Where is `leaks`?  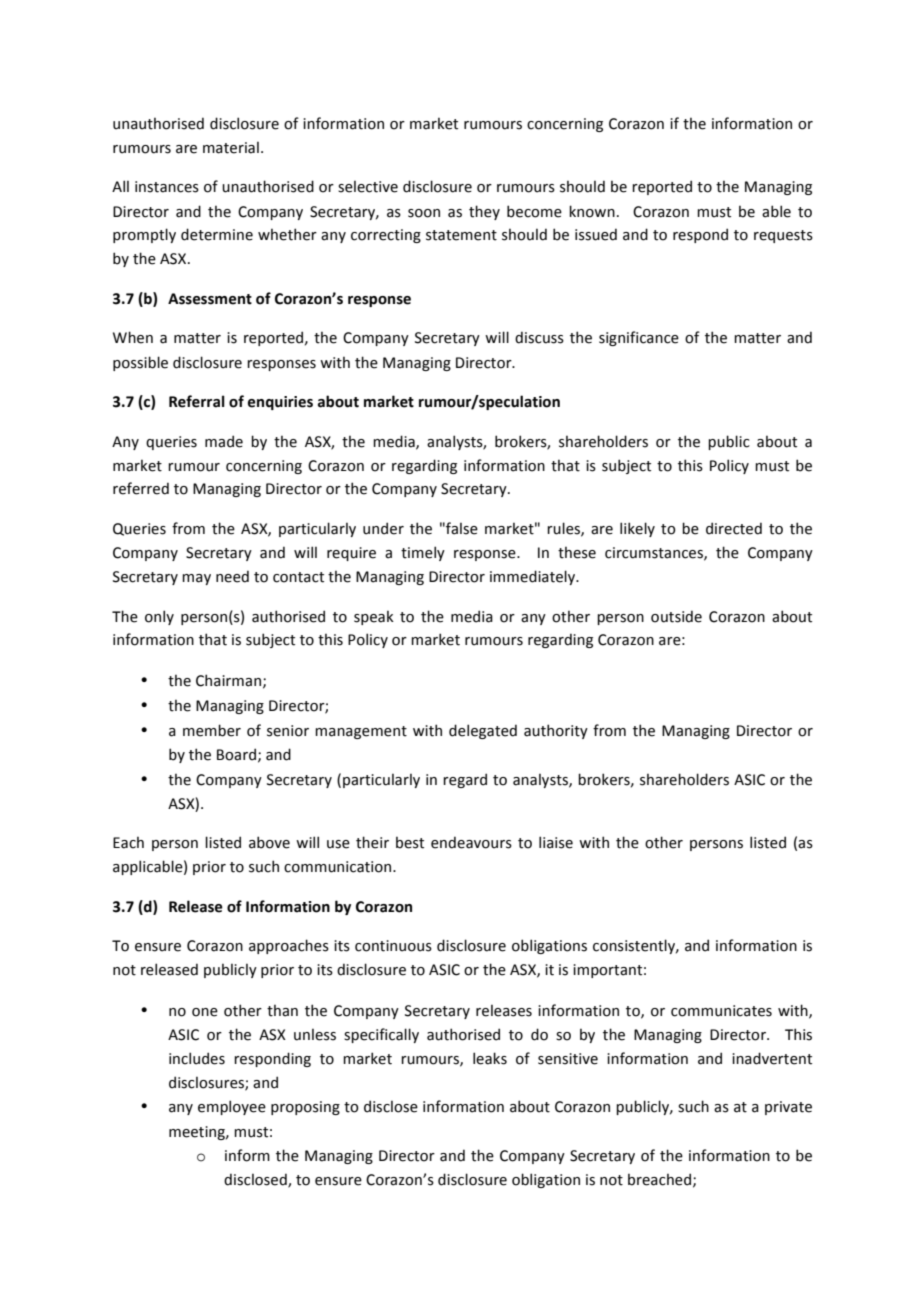 leaks is located at coordinates (490, 1058).
